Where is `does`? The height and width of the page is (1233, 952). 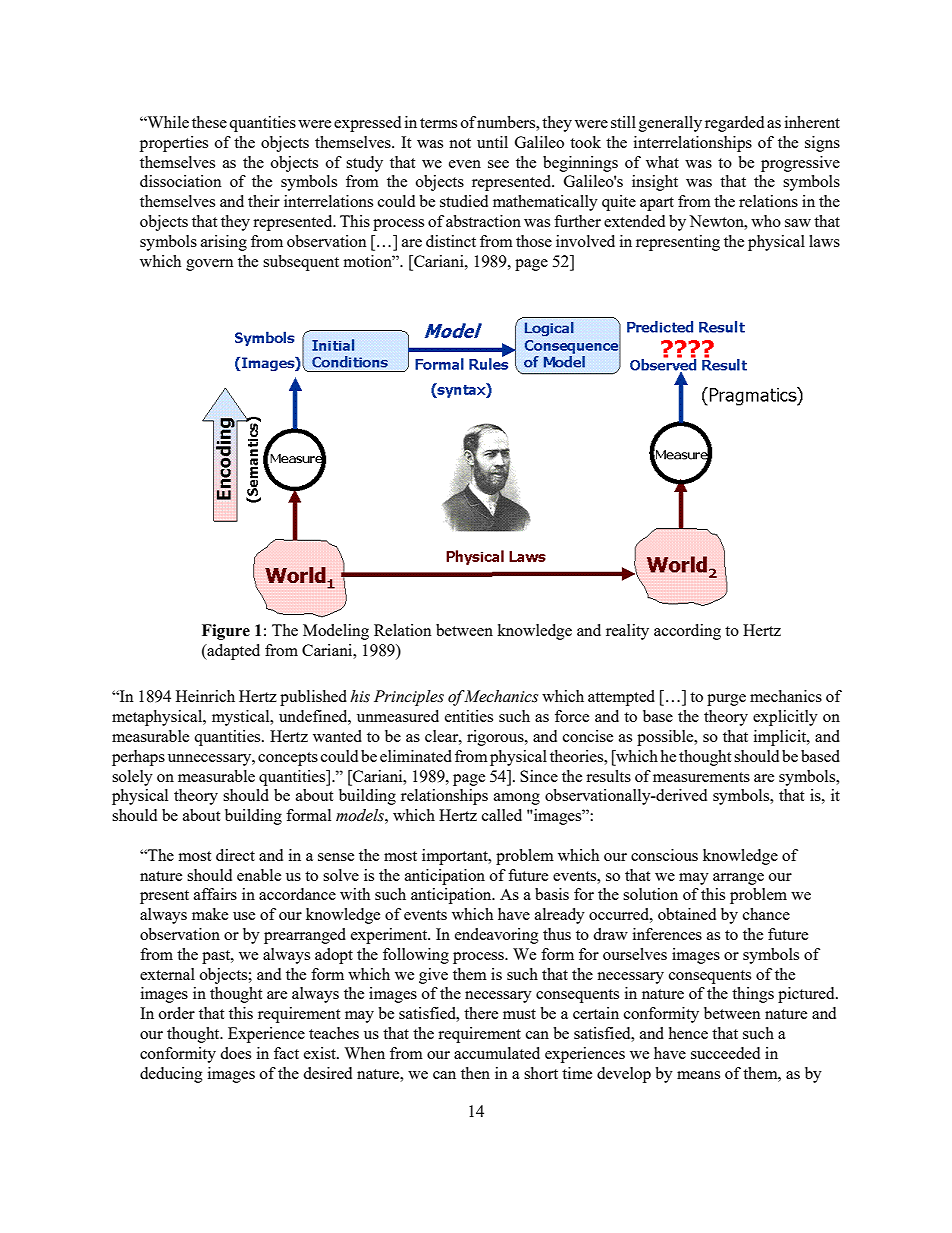 does is located at coordinates (235, 1053).
